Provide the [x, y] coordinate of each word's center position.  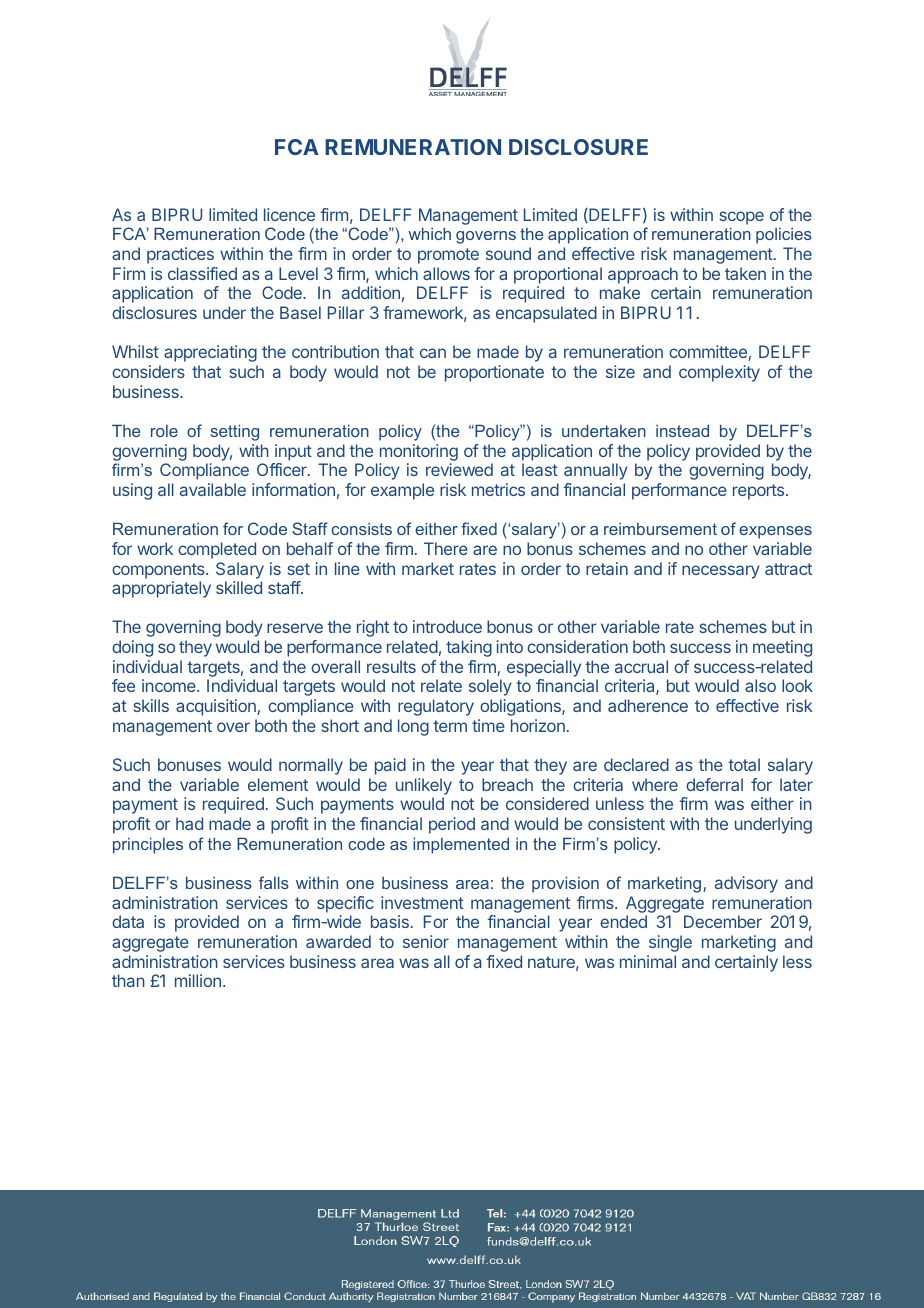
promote [448, 256]
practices [180, 255]
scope [741, 218]
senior [426, 941]
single [670, 943]
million [198, 980]
